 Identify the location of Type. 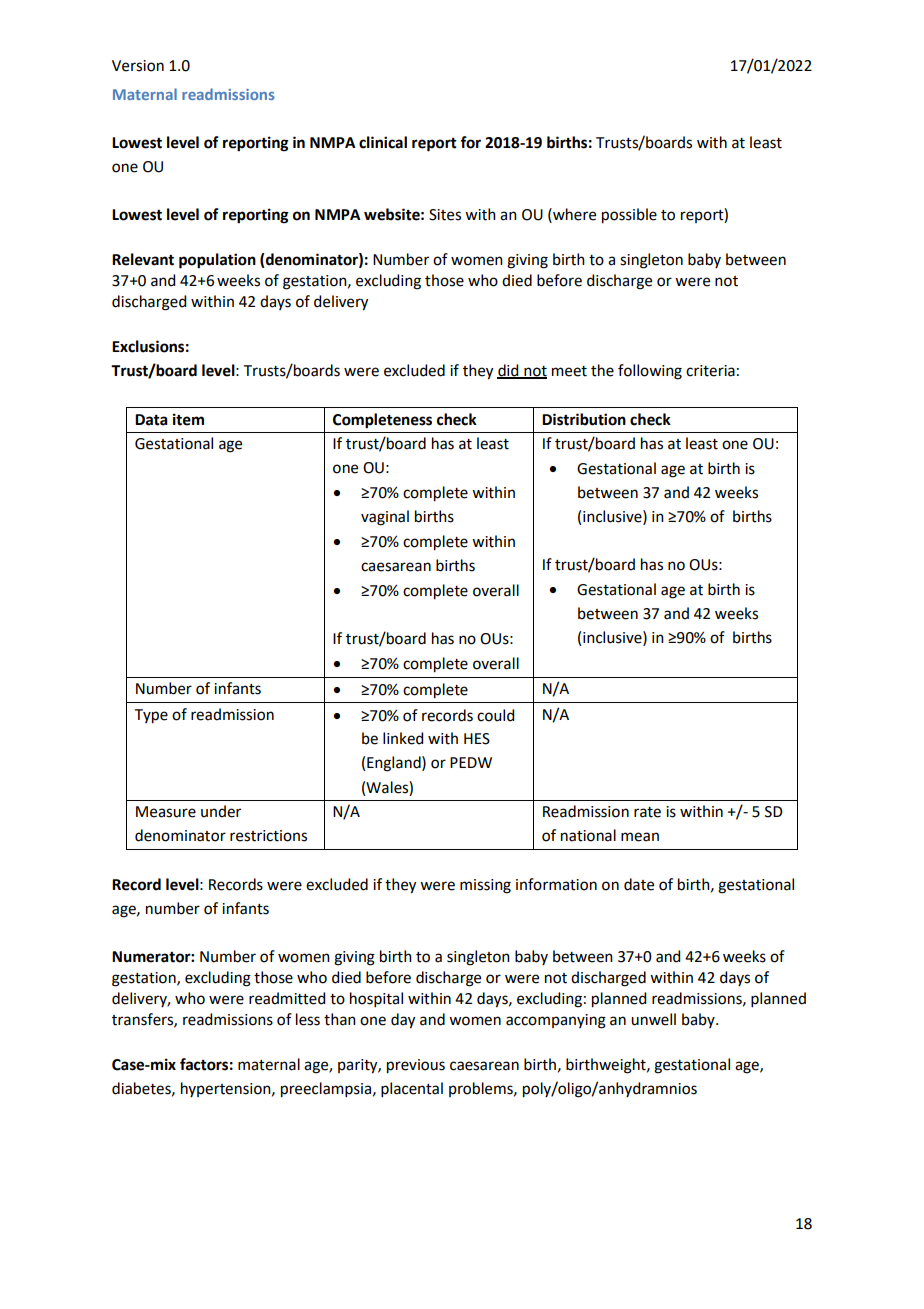
(151, 716).
